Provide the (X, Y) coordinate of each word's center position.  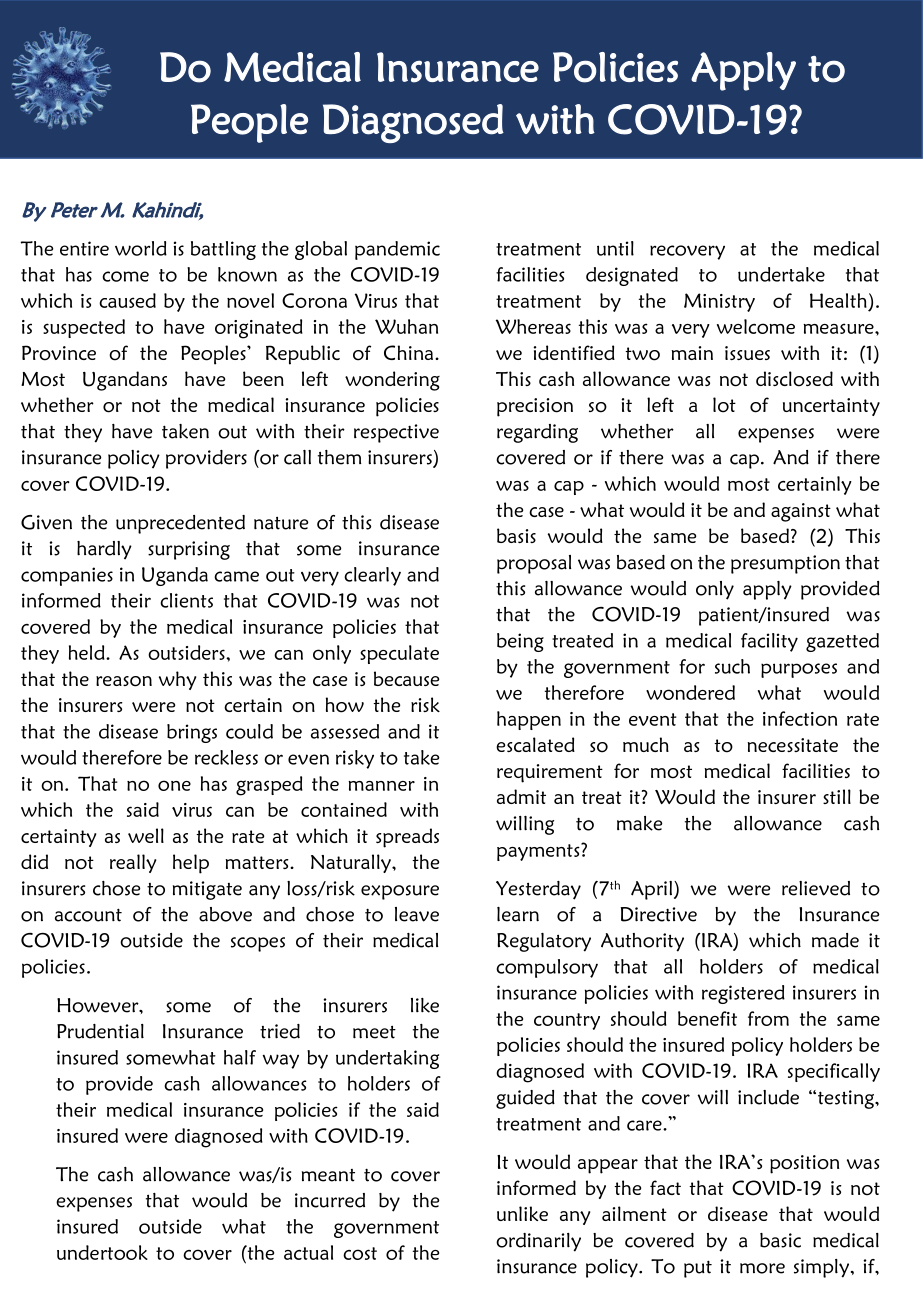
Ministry (719, 302)
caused (127, 300)
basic (780, 1240)
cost (360, 1253)
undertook (102, 1252)
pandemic (397, 250)
